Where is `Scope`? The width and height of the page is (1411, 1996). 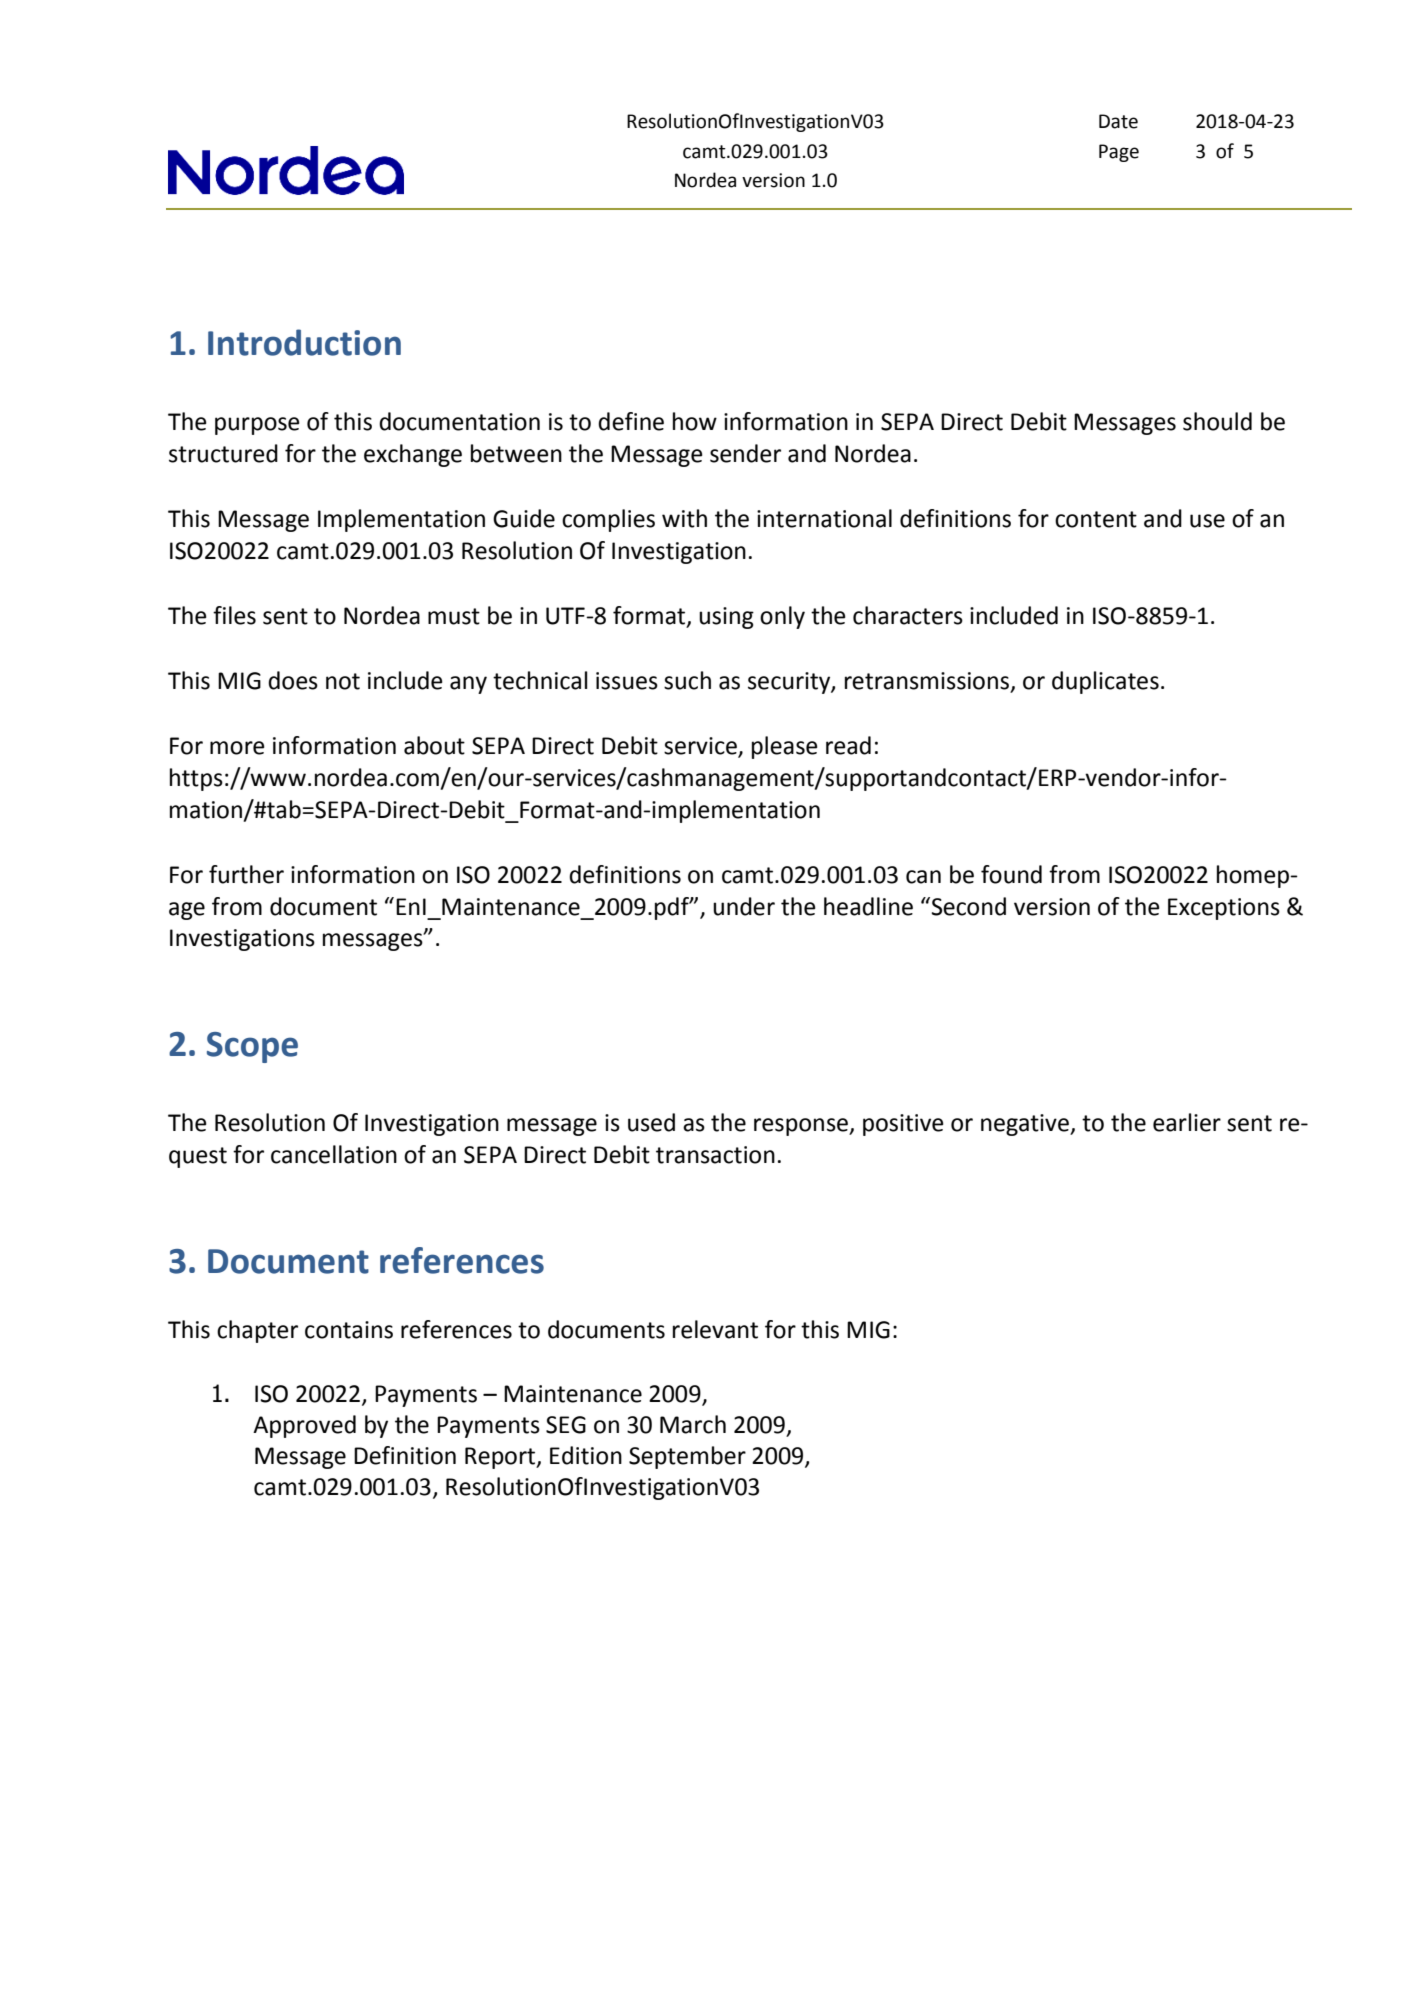 Scope is located at coordinates (252, 1047).
